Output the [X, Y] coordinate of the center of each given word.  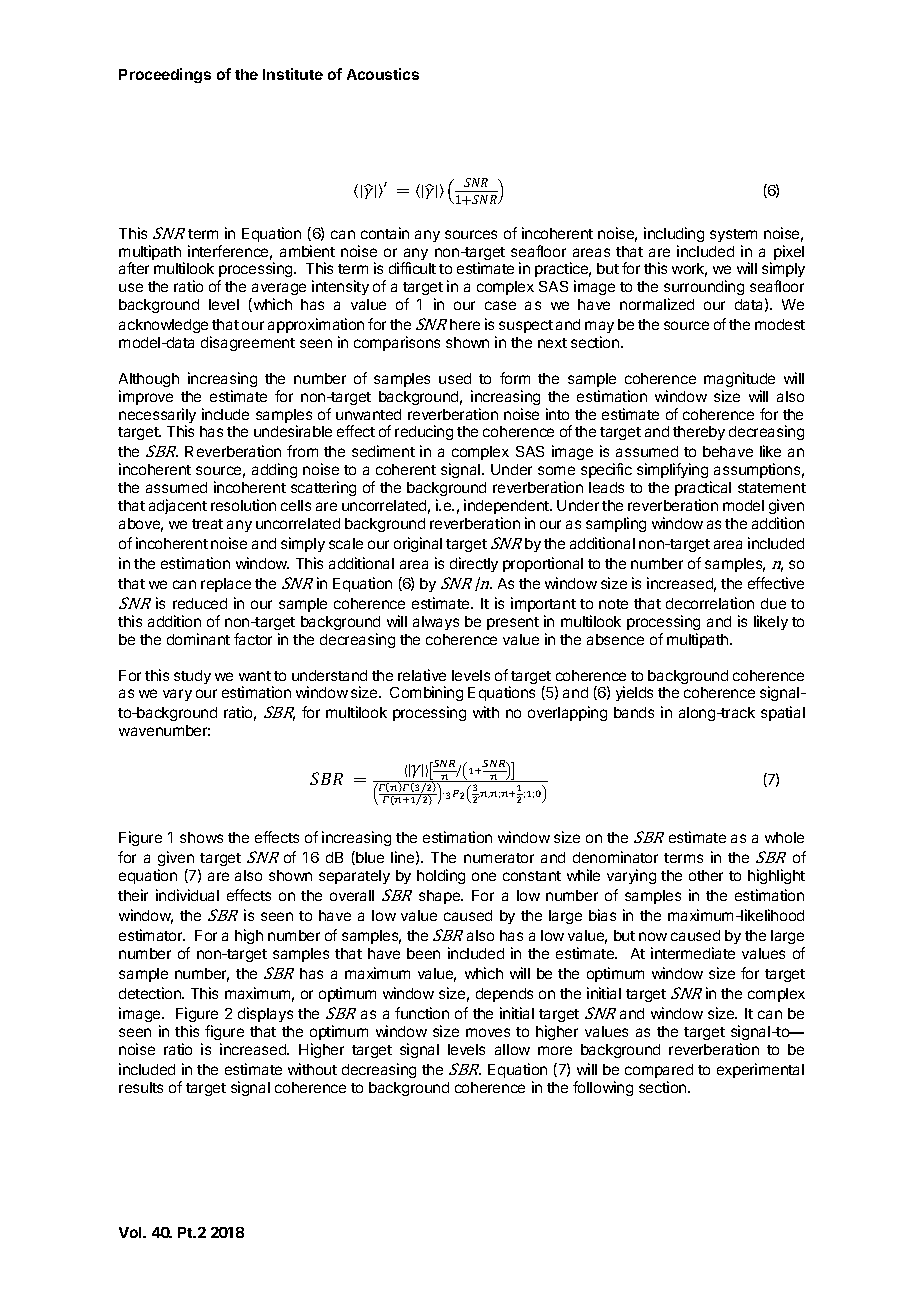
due [773, 603]
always [436, 623]
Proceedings [165, 75]
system [733, 235]
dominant [198, 639]
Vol [131, 1232]
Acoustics [383, 74]
